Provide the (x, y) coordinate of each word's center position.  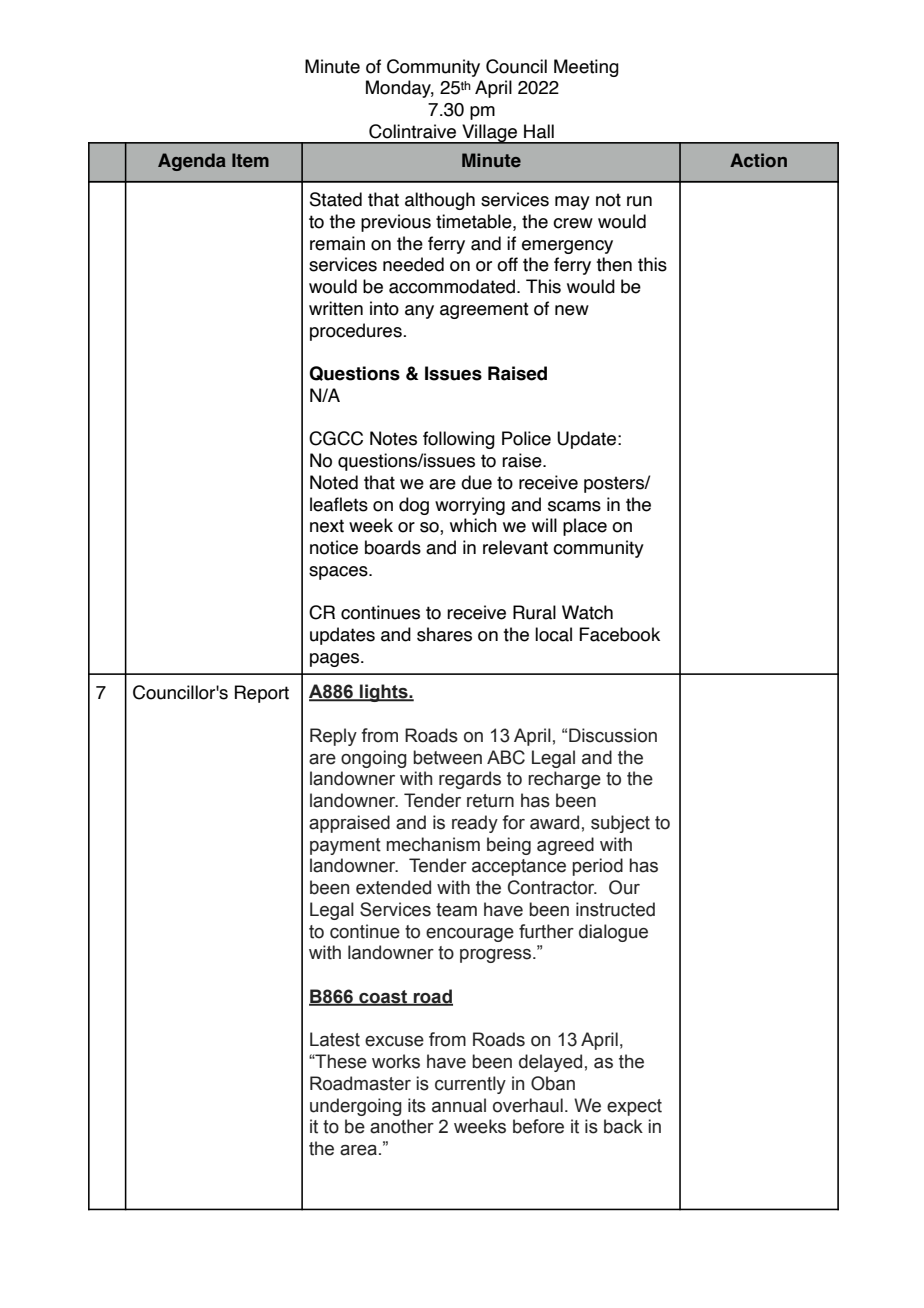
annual (459, 1105)
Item (250, 160)
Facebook (619, 634)
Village (489, 134)
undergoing (356, 1107)
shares (444, 634)
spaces (339, 573)
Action (758, 160)
